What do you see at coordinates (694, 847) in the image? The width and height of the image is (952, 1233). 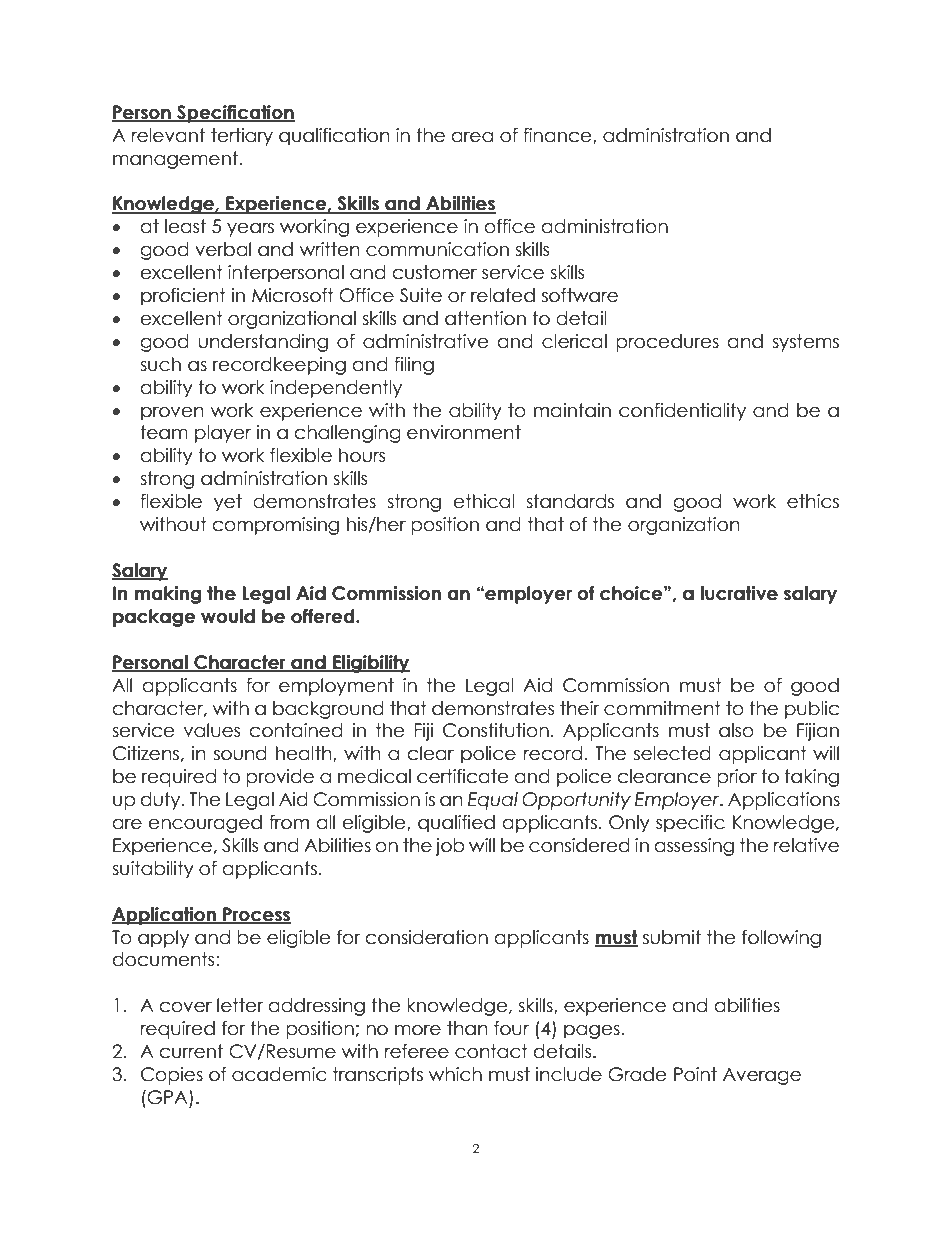 I see `assessing` at bounding box center [694, 847].
